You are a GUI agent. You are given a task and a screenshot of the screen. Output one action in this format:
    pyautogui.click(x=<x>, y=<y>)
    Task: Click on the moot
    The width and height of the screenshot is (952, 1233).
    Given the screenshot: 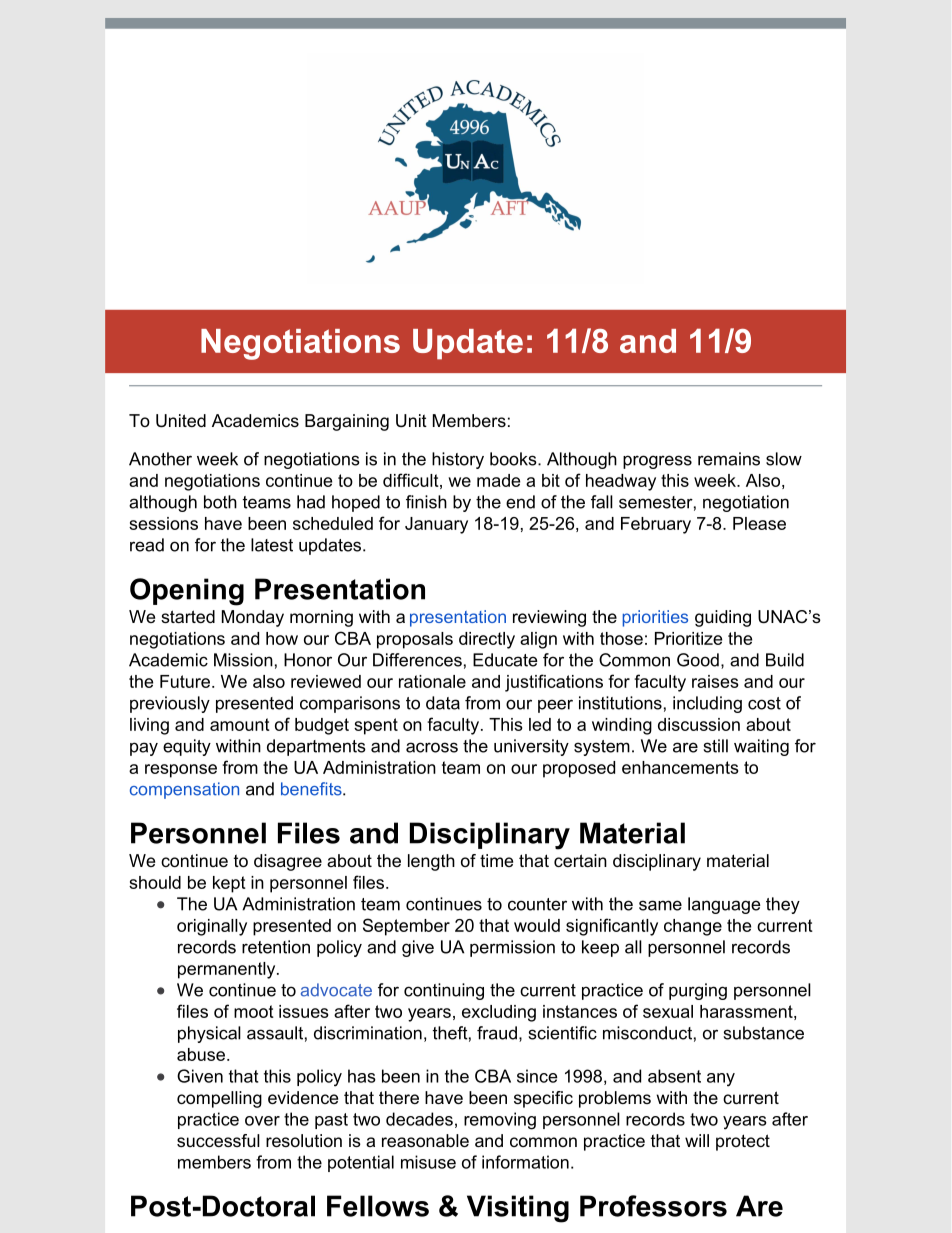 What is the action you would take?
    pyautogui.click(x=254, y=1011)
